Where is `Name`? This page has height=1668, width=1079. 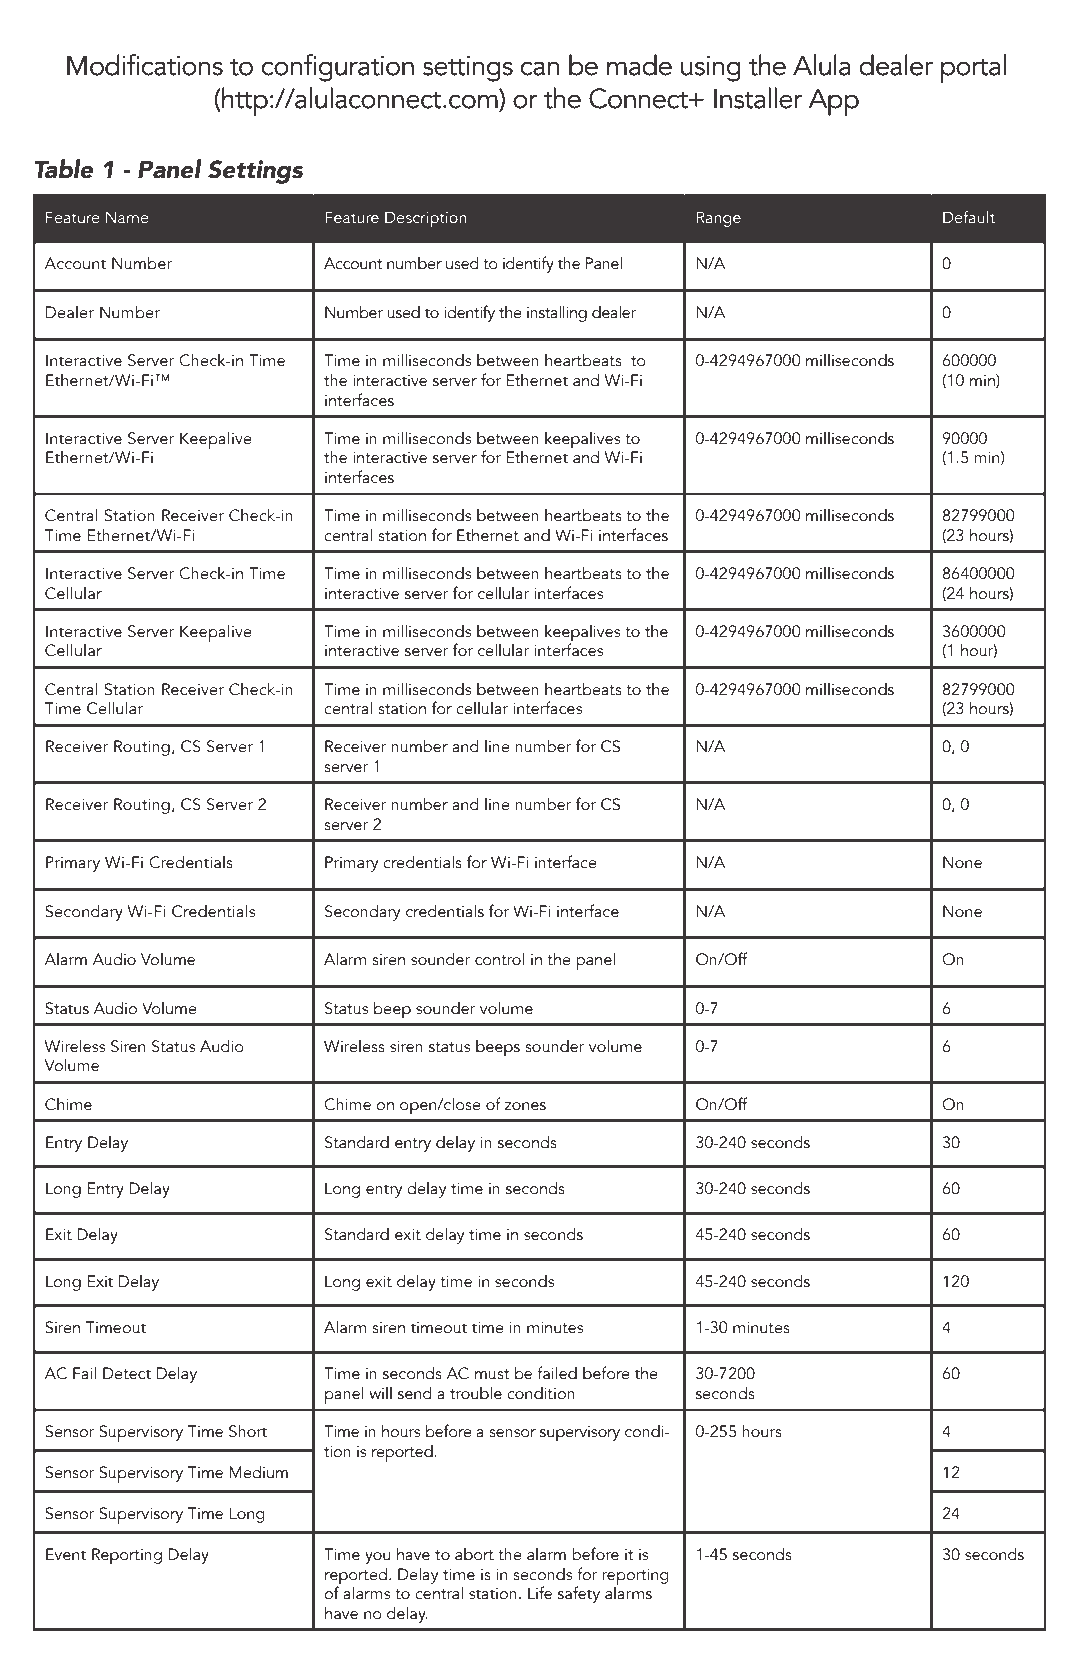
Name is located at coordinates (127, 217).
